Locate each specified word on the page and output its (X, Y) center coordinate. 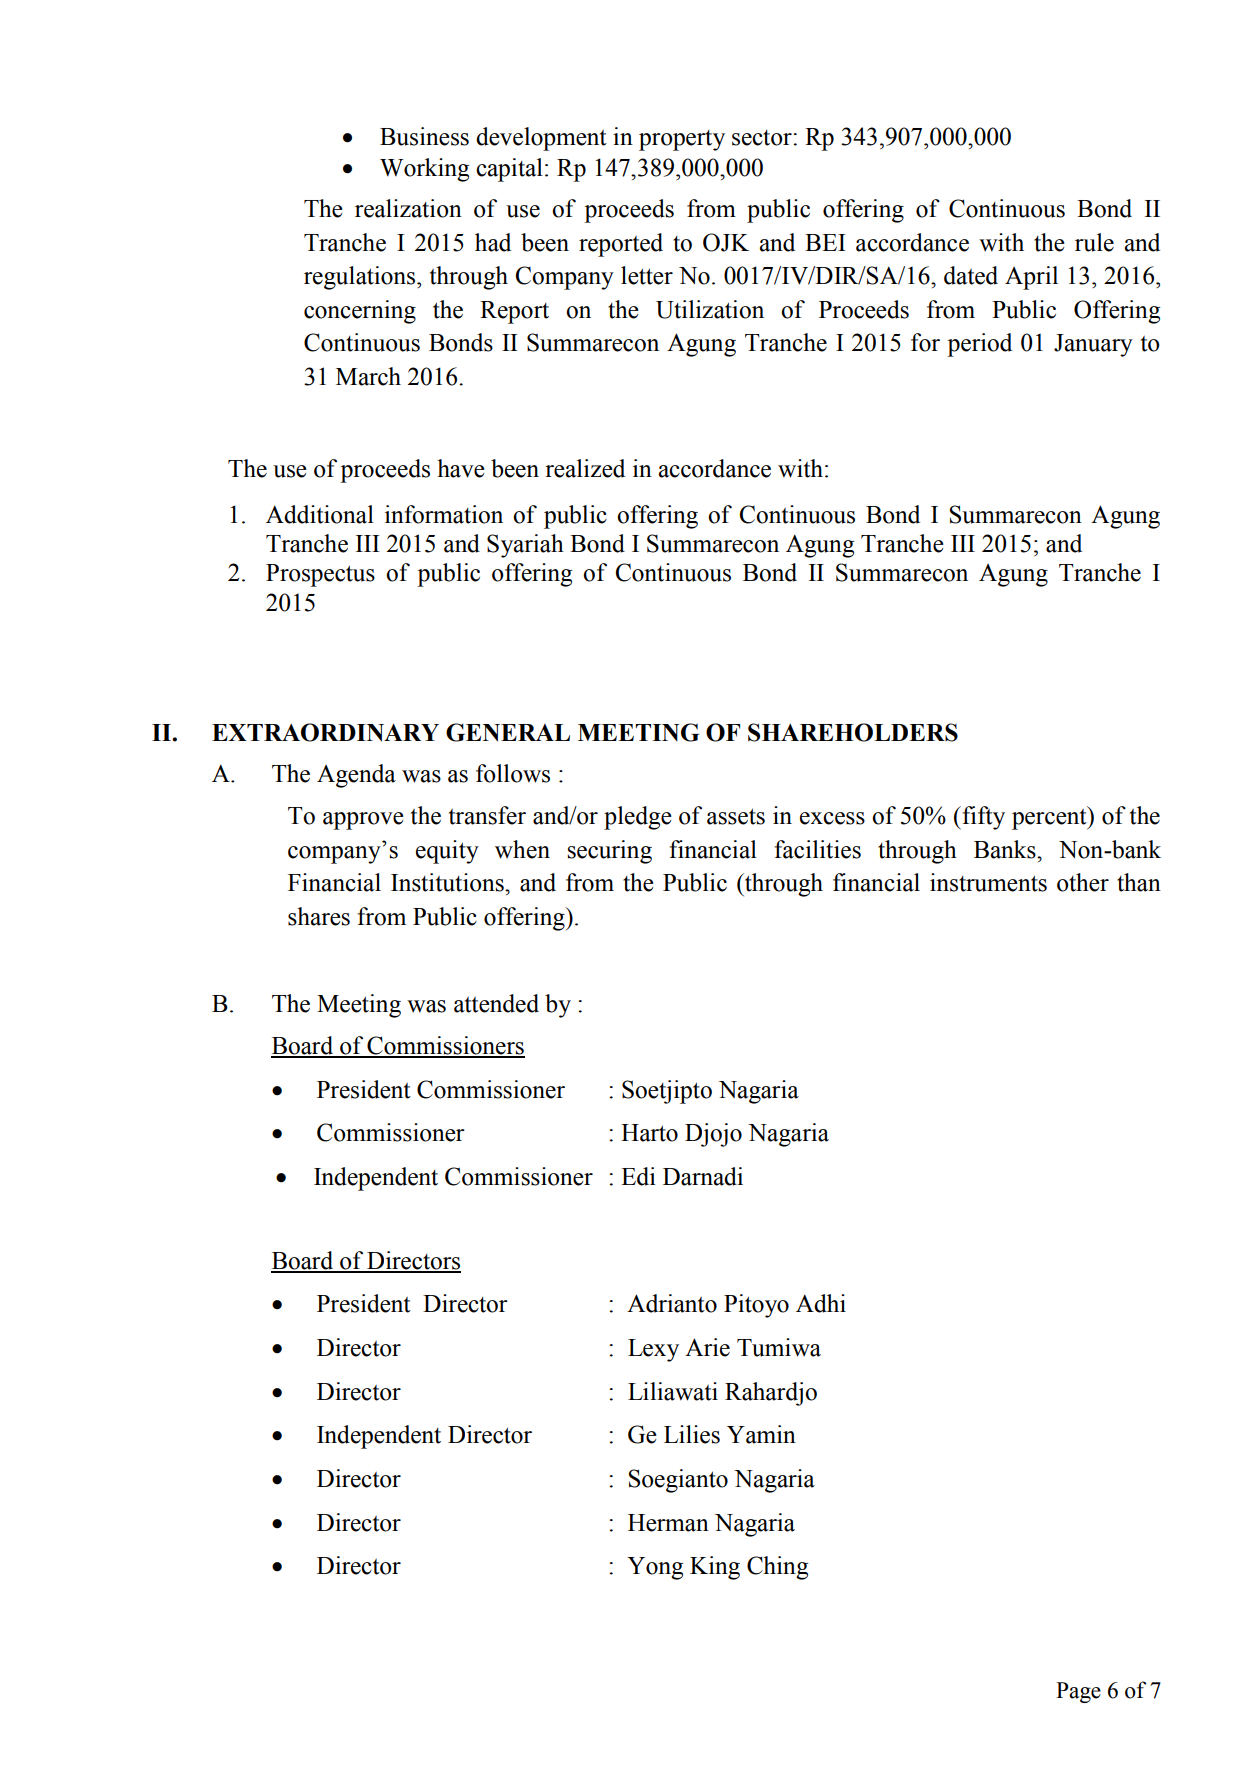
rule (1094, 242)
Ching (777, 1568)
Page (1078, 1692)
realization (408, 208)
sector (763, 138)
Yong (655, 1568)
